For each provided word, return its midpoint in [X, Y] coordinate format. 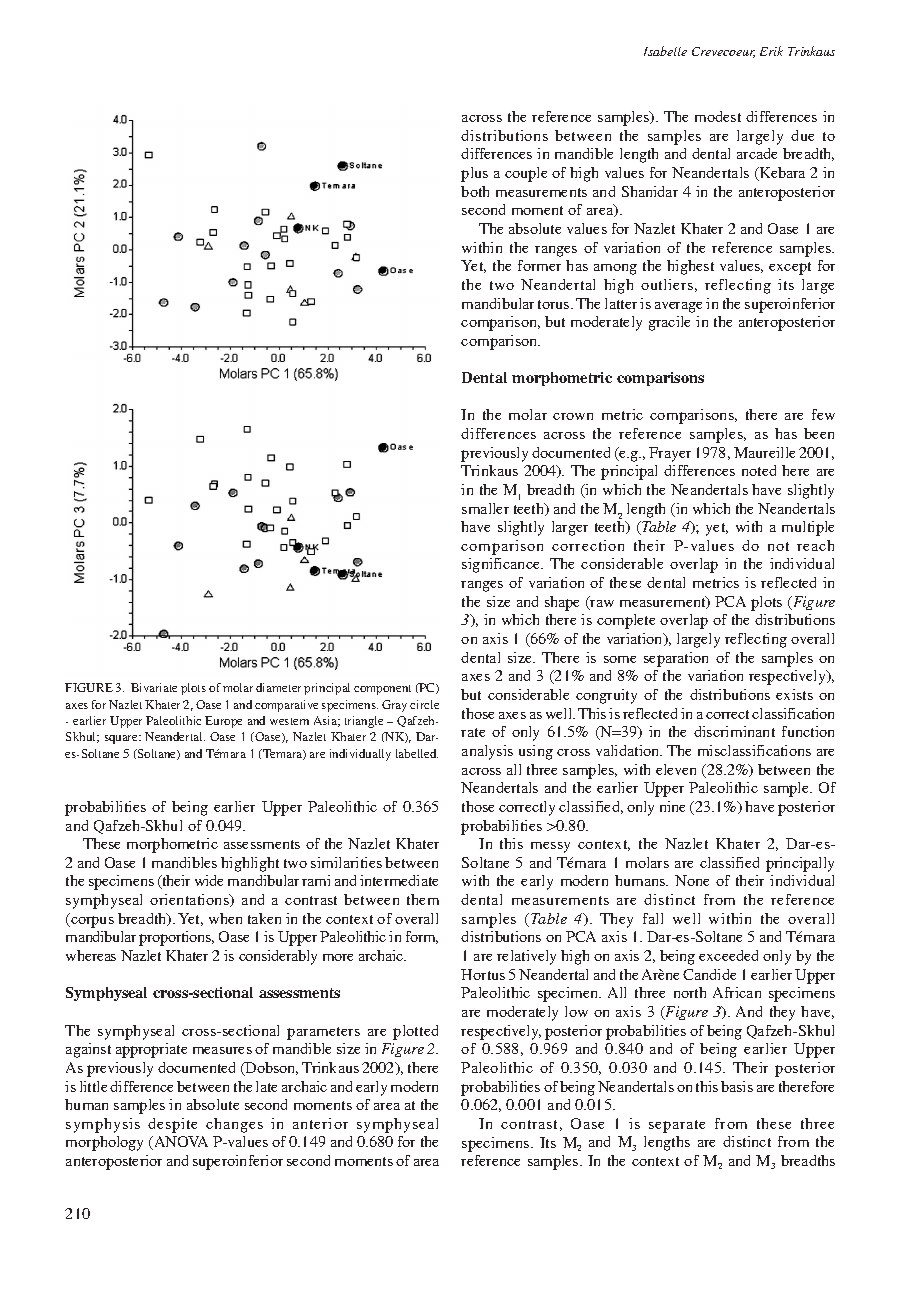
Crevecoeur [723, 52]
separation [676, 659]
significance [502, 565]
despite [172, 1125]
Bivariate [154, 687]
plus [474, 174]
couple [526, 174]
